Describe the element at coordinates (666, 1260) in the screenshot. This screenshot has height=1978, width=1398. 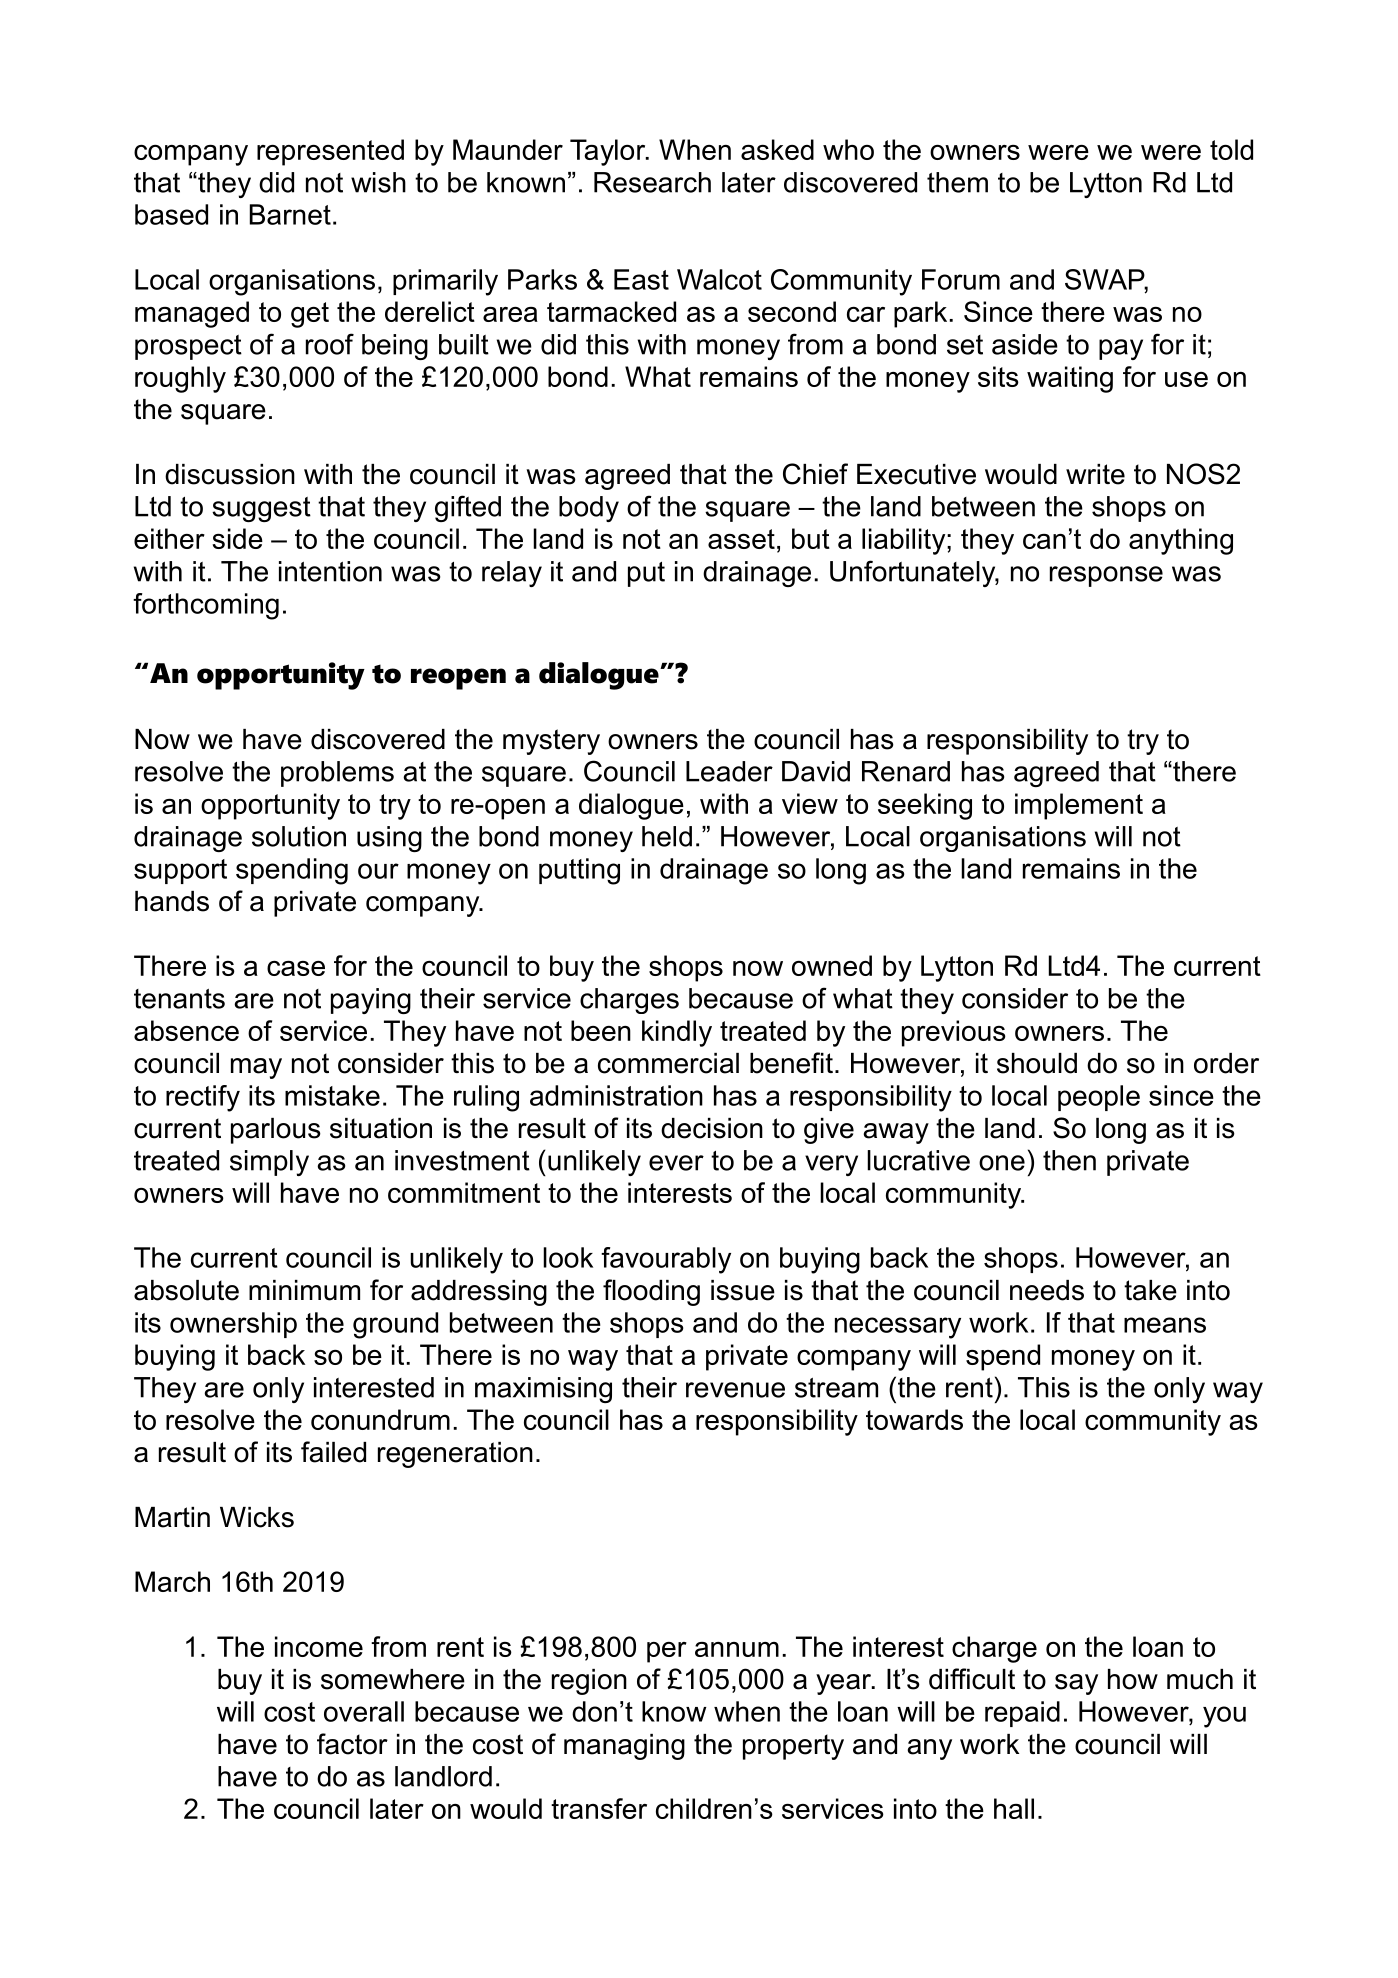
I see `favourably` at that location.
